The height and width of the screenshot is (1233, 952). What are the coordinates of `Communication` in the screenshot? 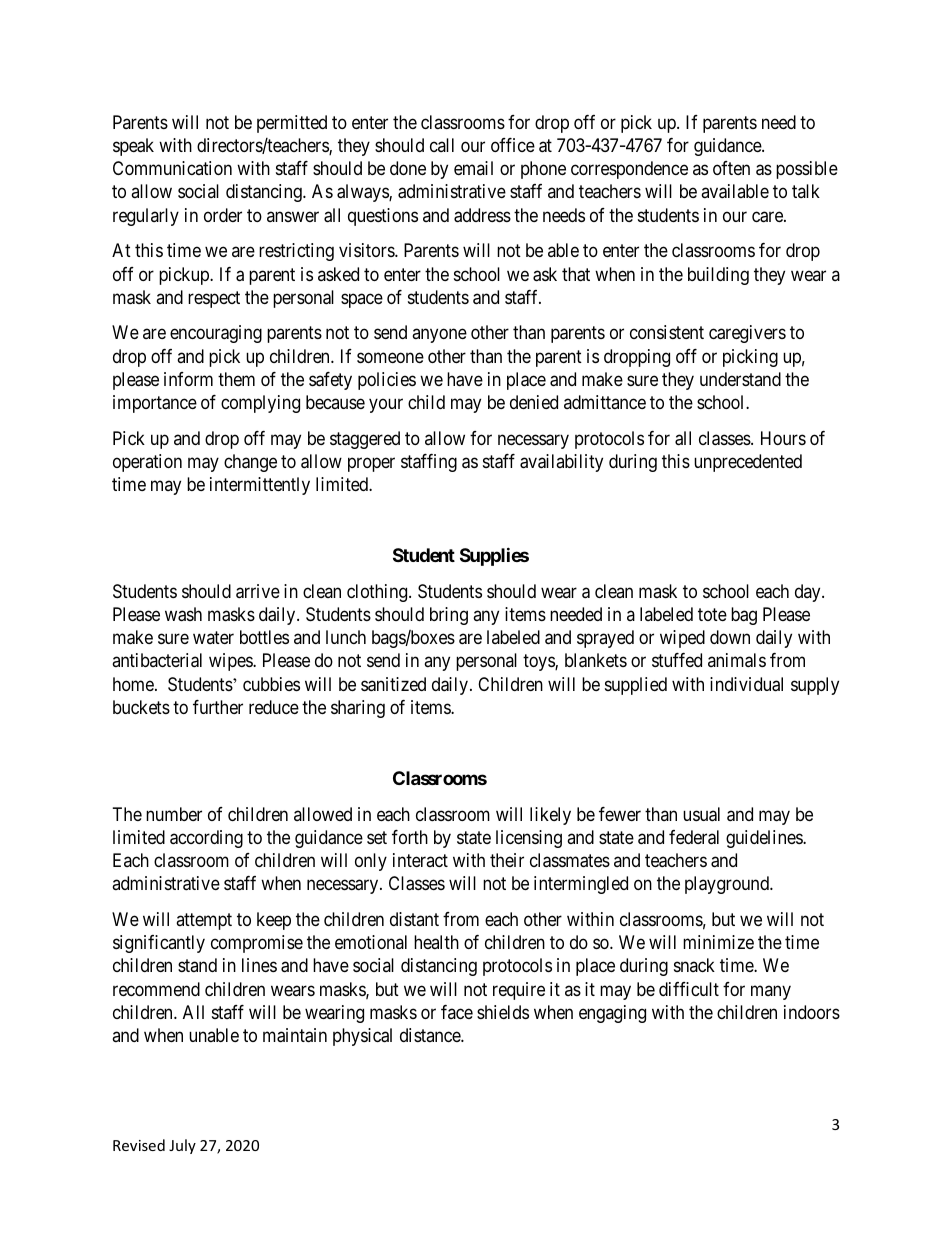 It's located at (172, 168).
